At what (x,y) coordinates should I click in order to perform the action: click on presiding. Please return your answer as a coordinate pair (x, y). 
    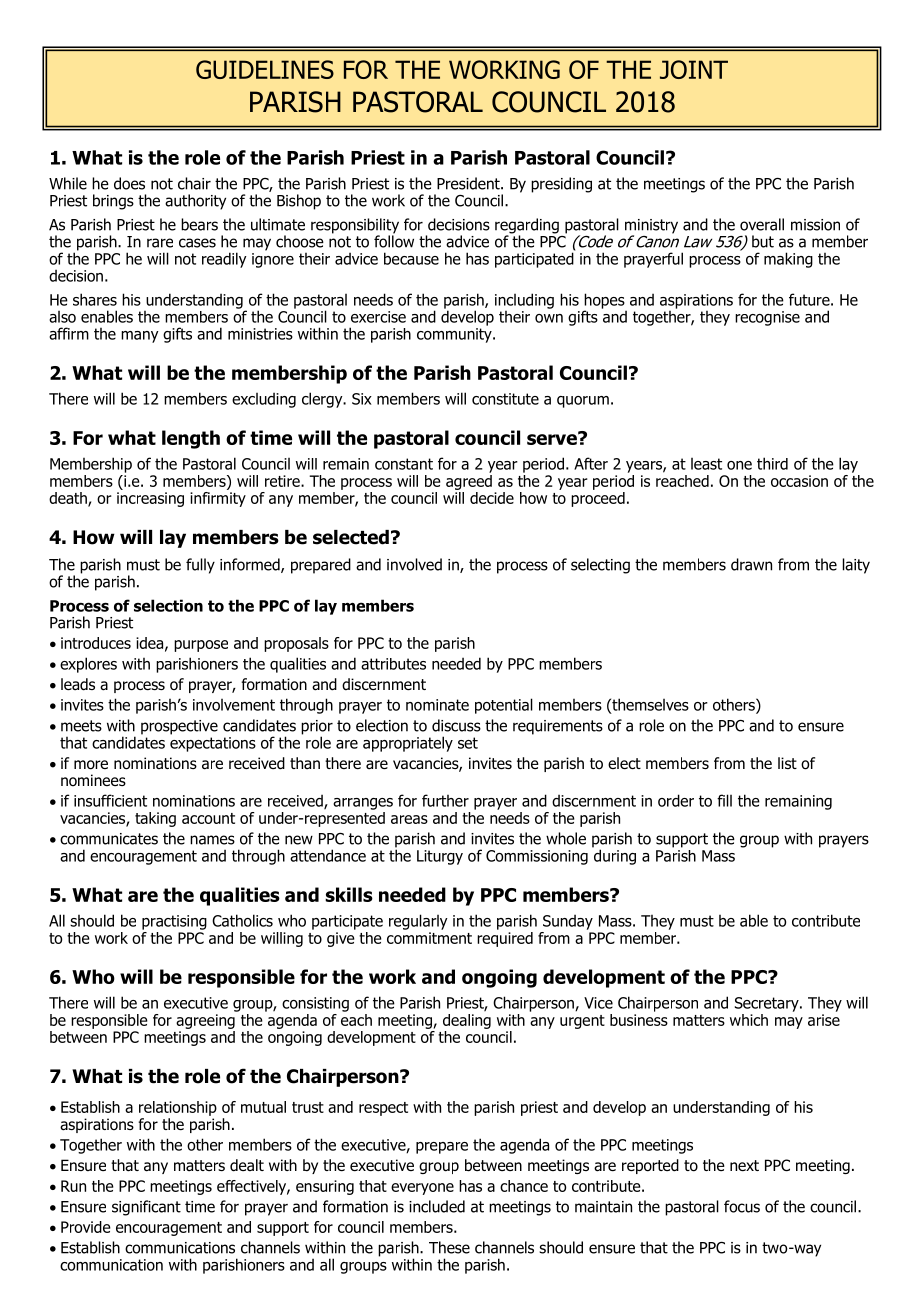
    Looking at the image, I should click on (561, 185).
